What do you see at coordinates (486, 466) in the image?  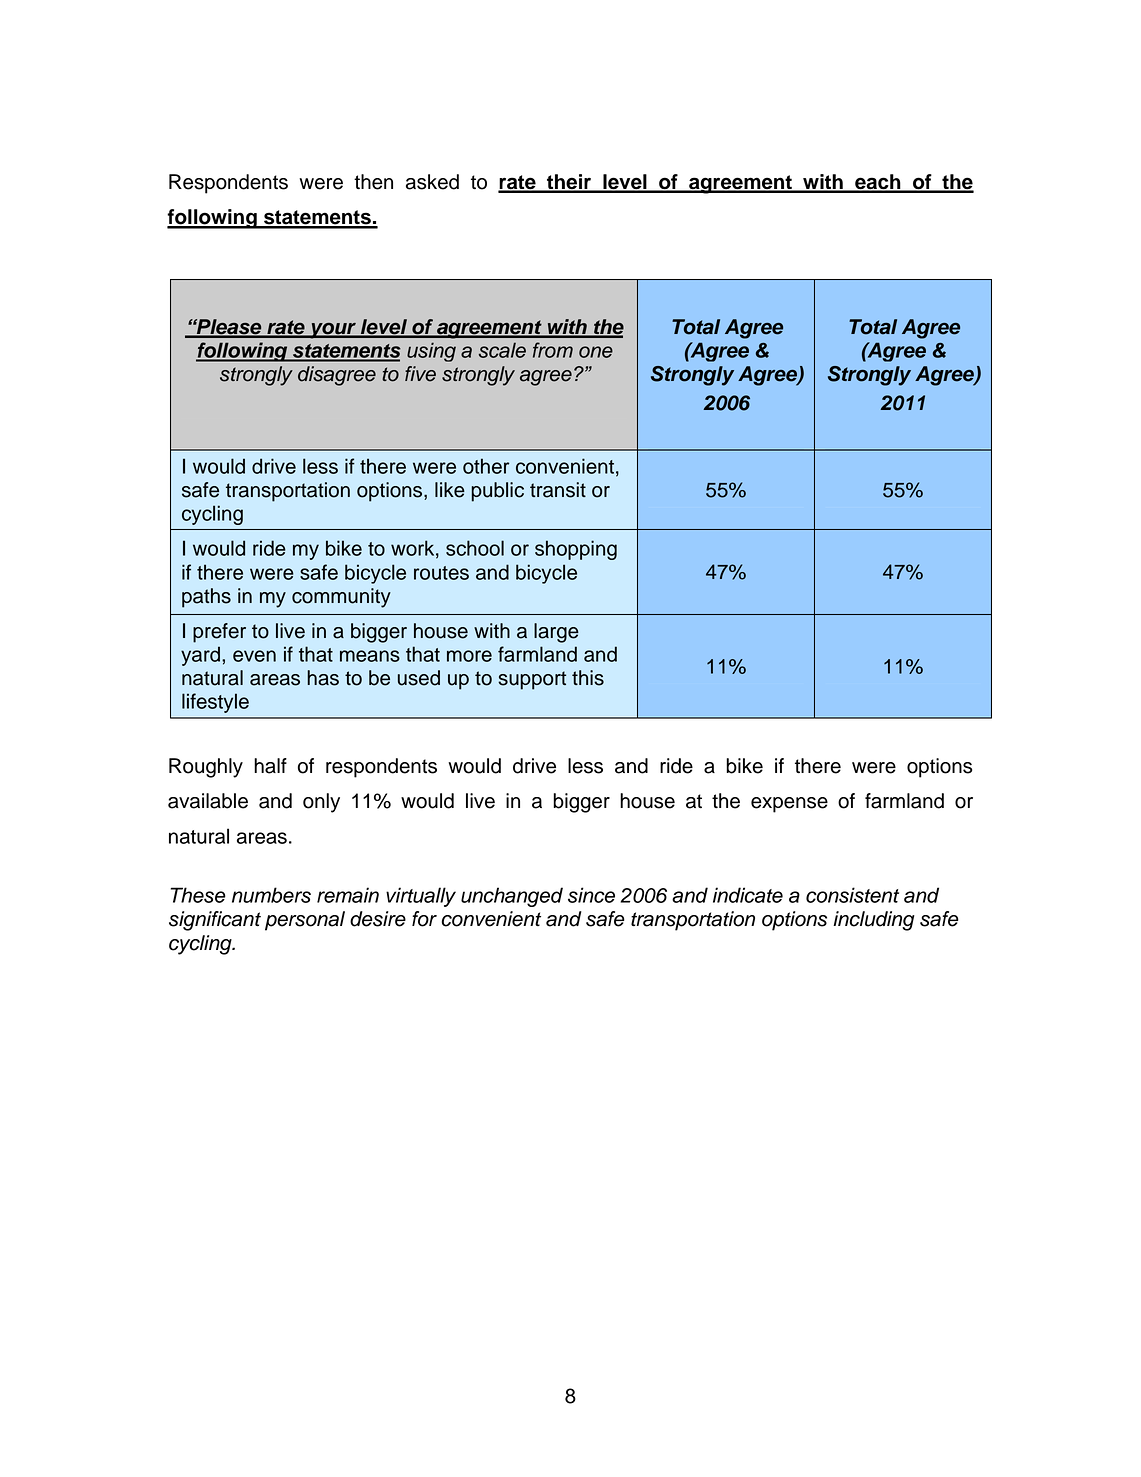 I see `other` at bounding box center [486, 466].
